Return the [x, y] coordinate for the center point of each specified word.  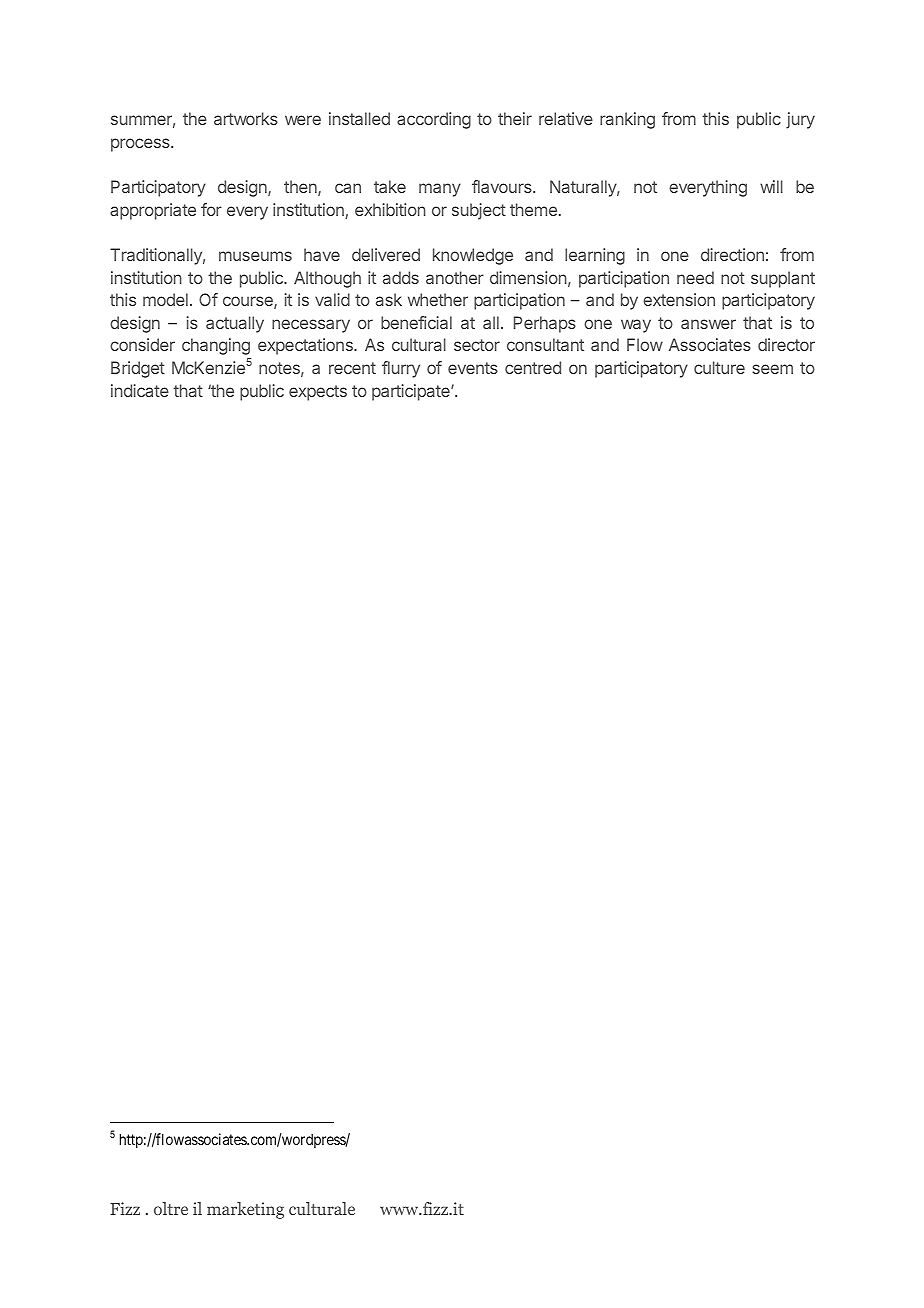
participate [412, 392]
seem [772, 369]
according [434, 120]
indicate [140, 390]
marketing [245, 1210]
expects [318, 393]
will [771, 186]
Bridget [138, 369]
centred [533, 367]
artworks [246, 118]
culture [719, 367]
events [473, 368]
